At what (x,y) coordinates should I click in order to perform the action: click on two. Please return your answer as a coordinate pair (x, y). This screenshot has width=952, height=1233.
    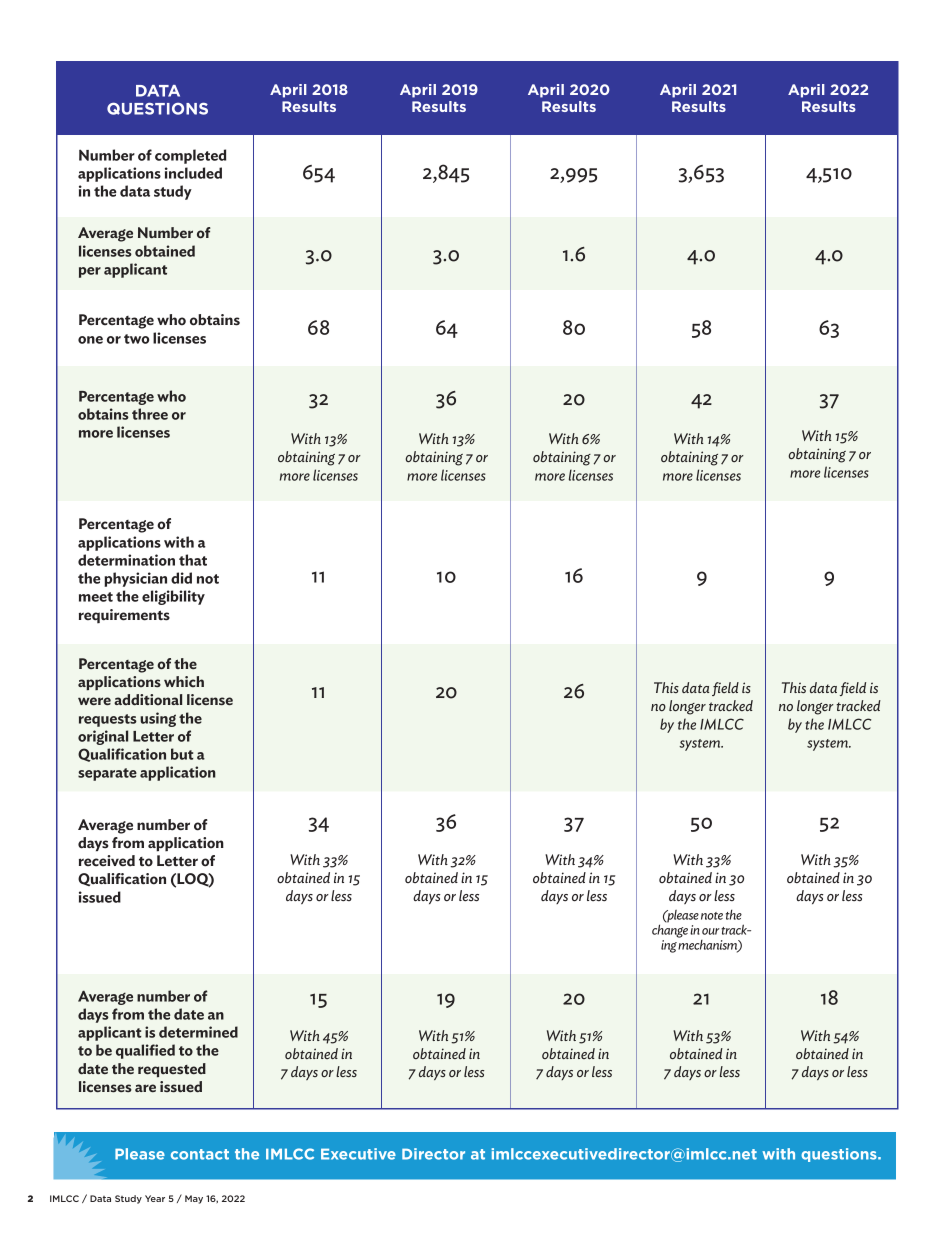
    Looking at the image, I should click on (136, 339).
